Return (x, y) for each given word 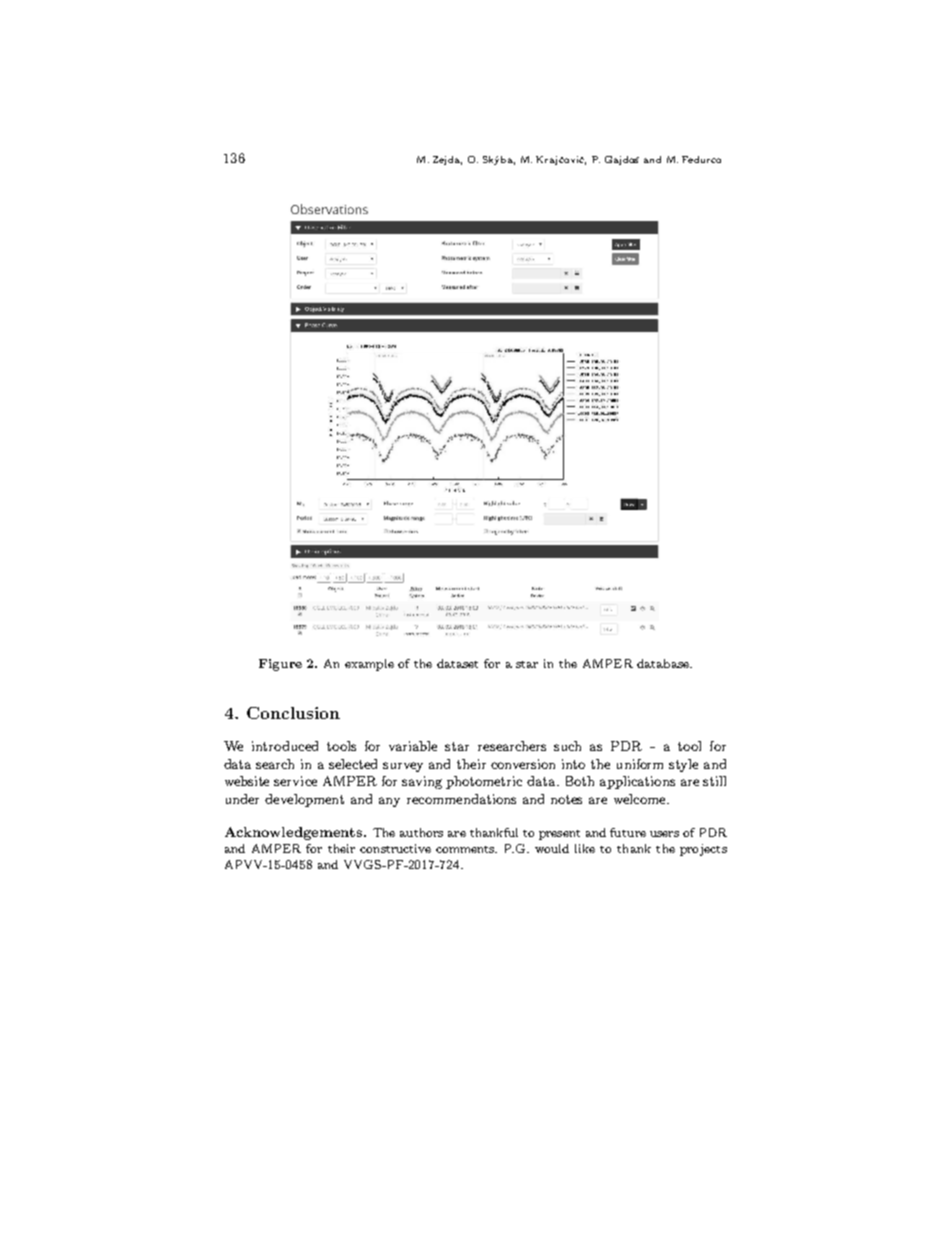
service (295, 781)
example (369, 665)
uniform (640, 764)
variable (413, 746)
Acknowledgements (295, 833)
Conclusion (293, 713)
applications (637, 782)
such (567, 746)
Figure (280, 665)
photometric (484, 782)
